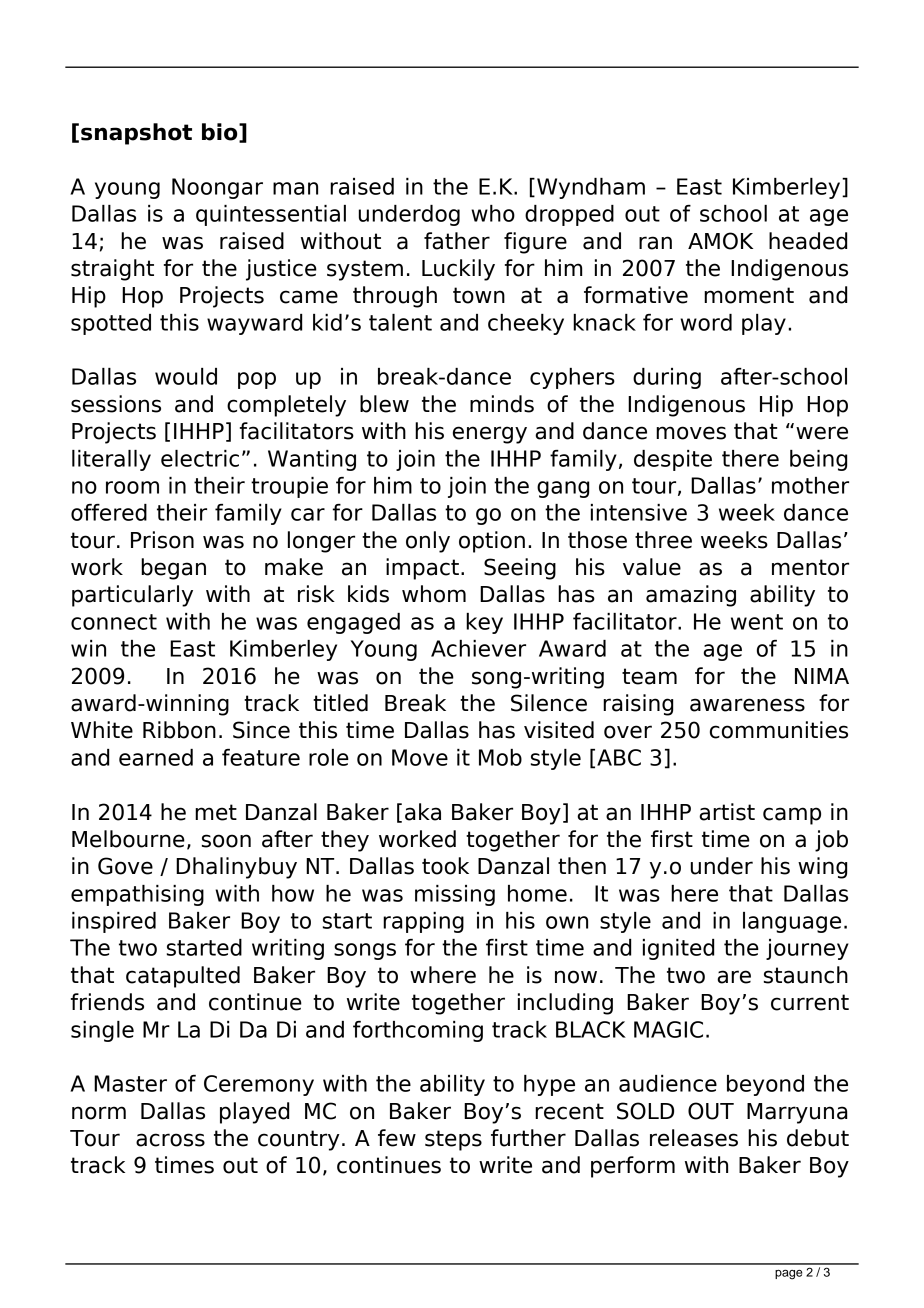 This screenshot has width=924, height=1308. I want to click on awareness, so click(747, 705).
